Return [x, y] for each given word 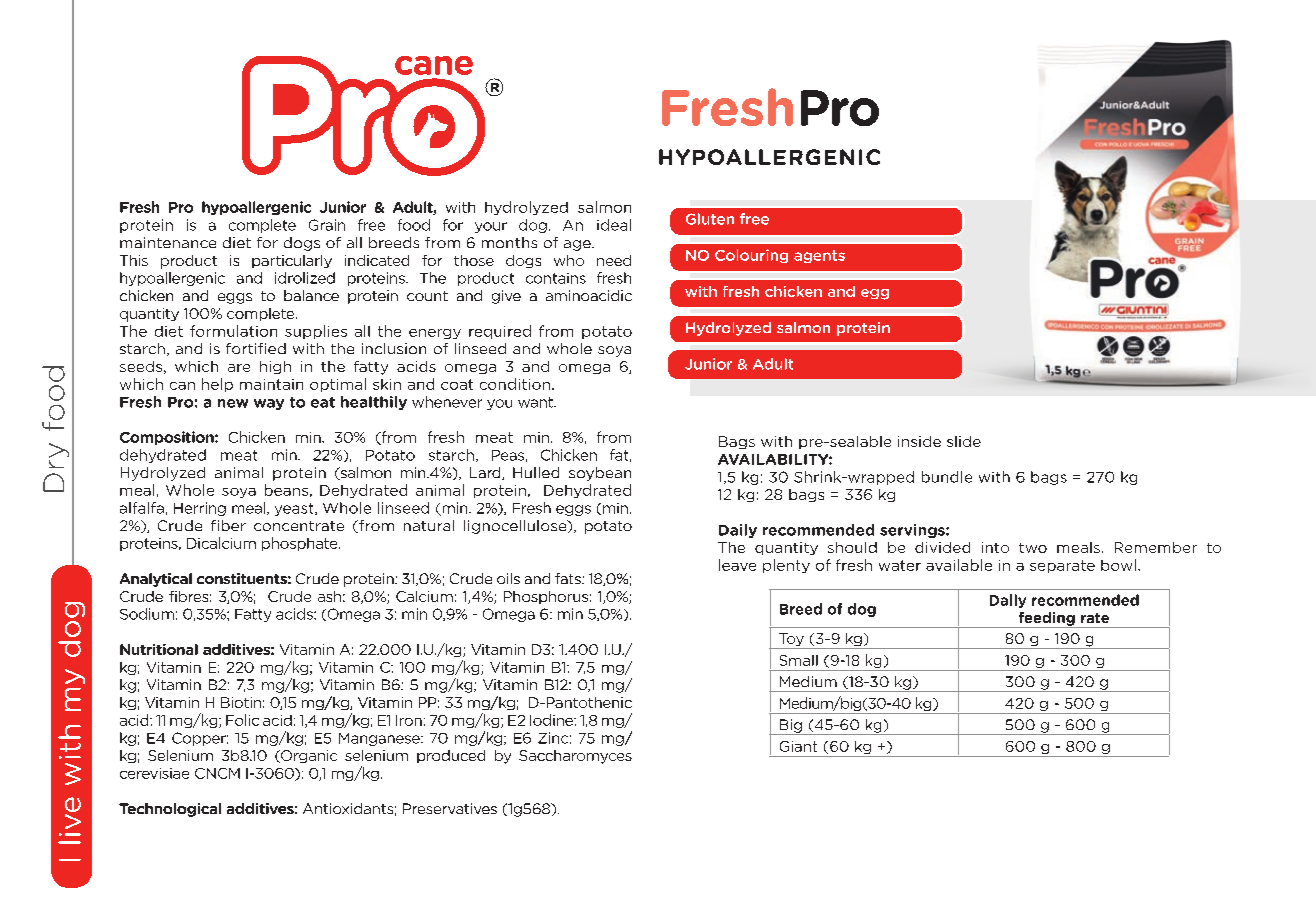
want [537, 402]
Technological [170, 810]
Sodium [147, 614]
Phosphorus [546, 597]
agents [819, 256]
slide [964, 441]
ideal [614, 225]
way [269, 404]
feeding [1046, 620]
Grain [327, 225]
